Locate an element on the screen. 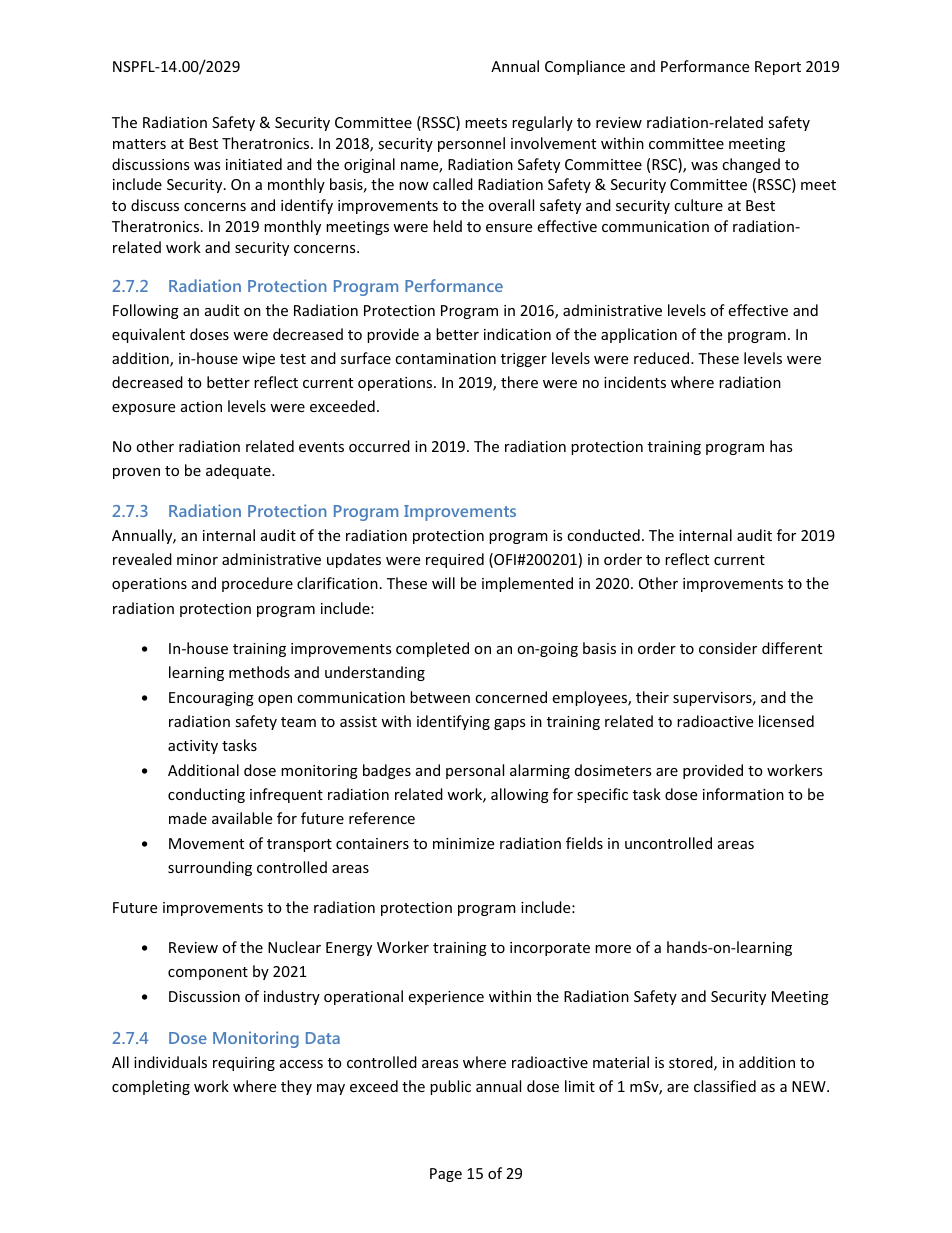  has is located at coordinates (781, 446).
